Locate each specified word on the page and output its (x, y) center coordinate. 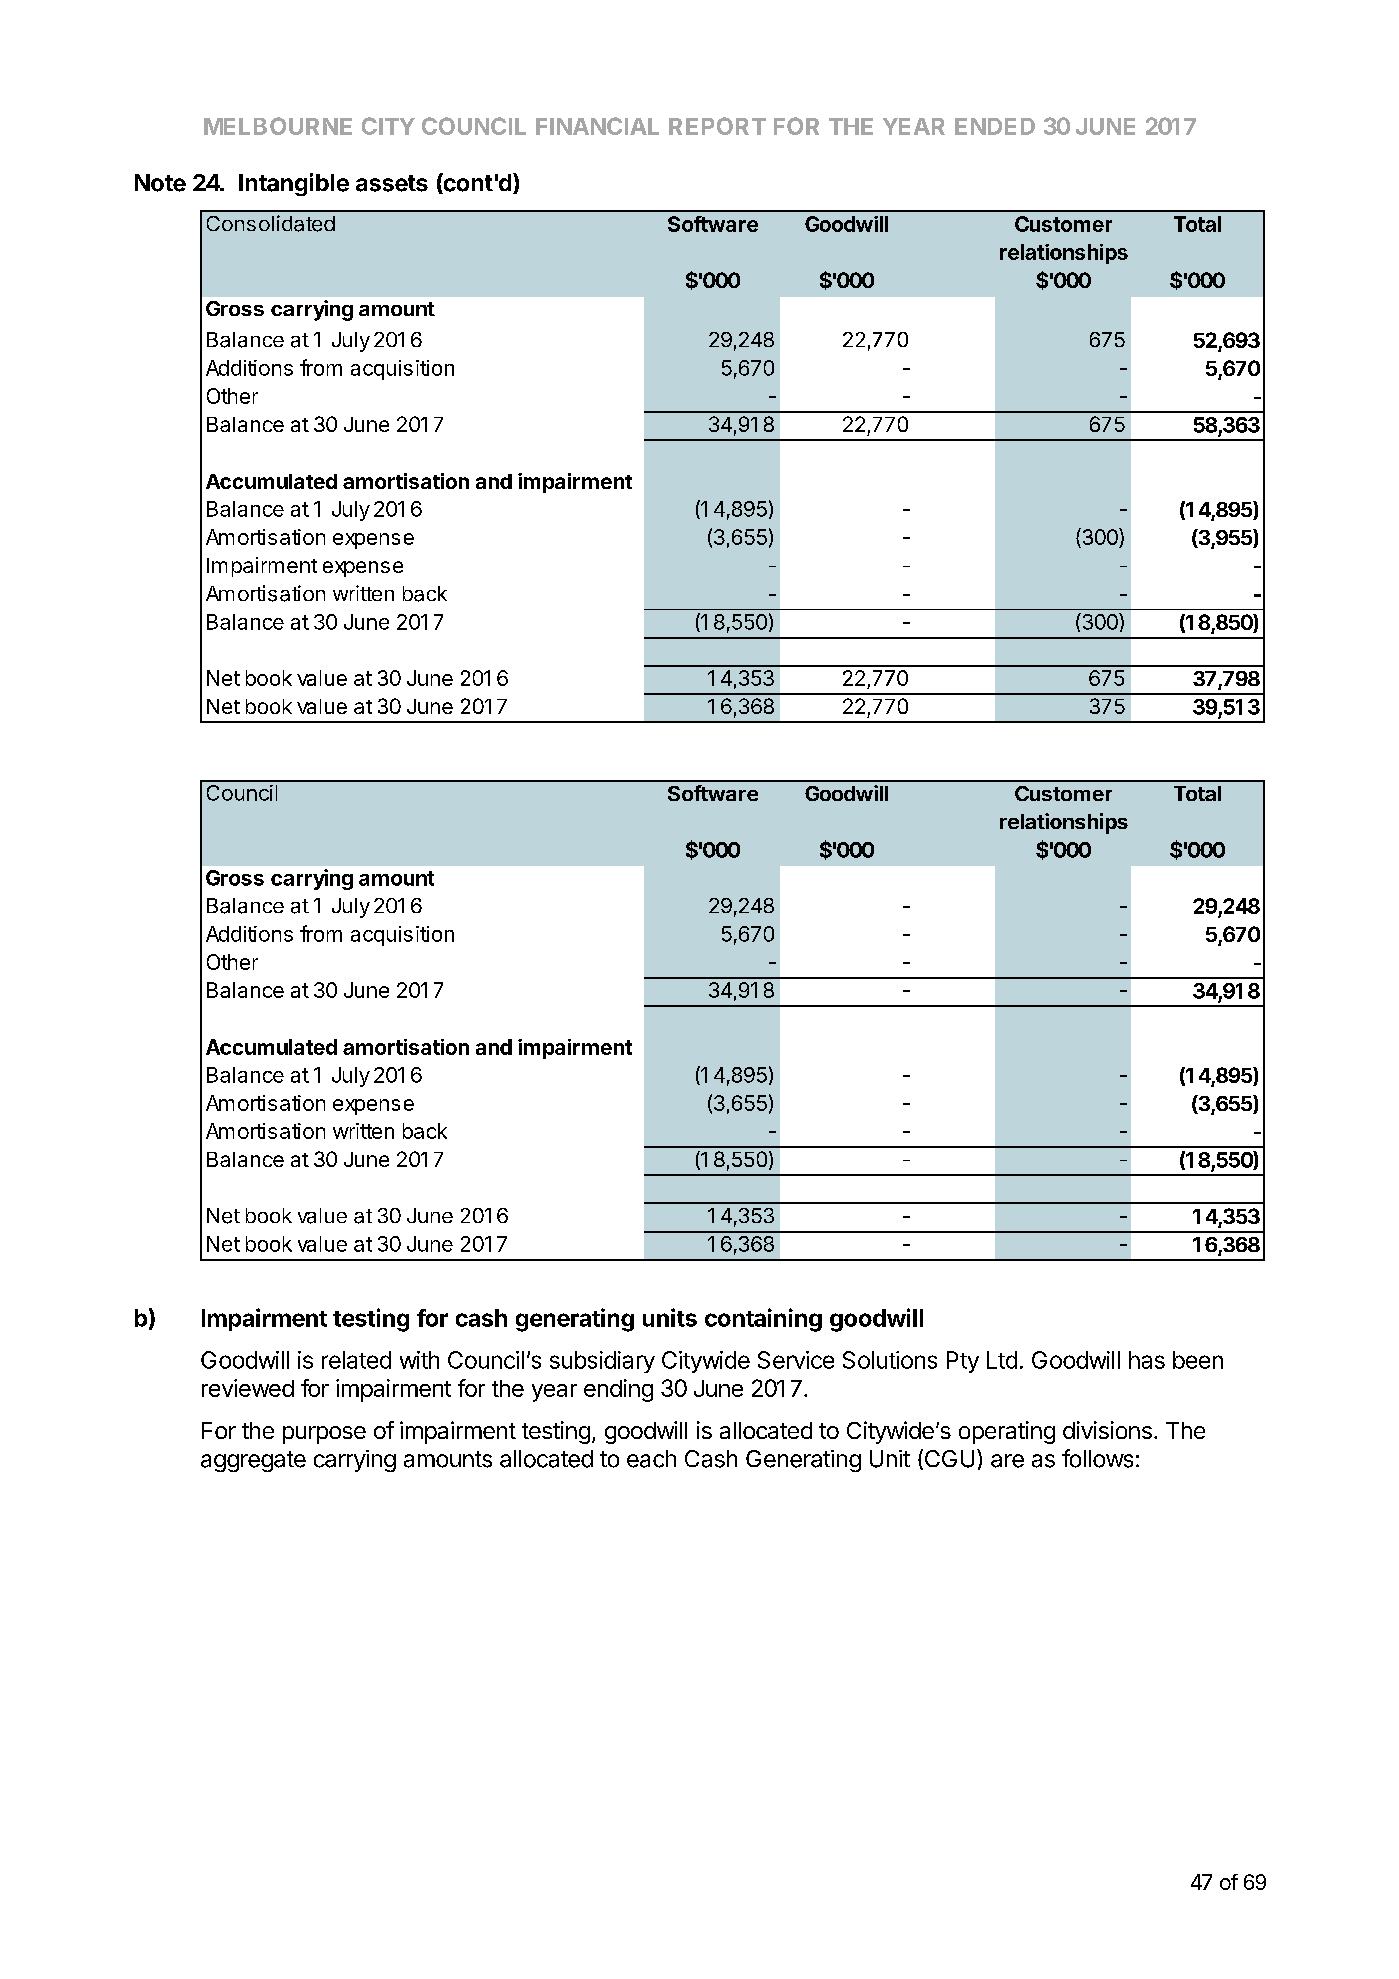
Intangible (294, 184)
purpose (324, 1435)
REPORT (717, 126)
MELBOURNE (278, 126)
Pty (963, 1362)
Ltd (1002, 1360)
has (1147, 1360)
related (356, 1360)
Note (160, 183)
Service (796, 1360)
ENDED (995, 126)
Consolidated (271, 223)
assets (392, 183)
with (419, 1360)
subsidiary (602, 1362)
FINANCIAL (597, 126)
